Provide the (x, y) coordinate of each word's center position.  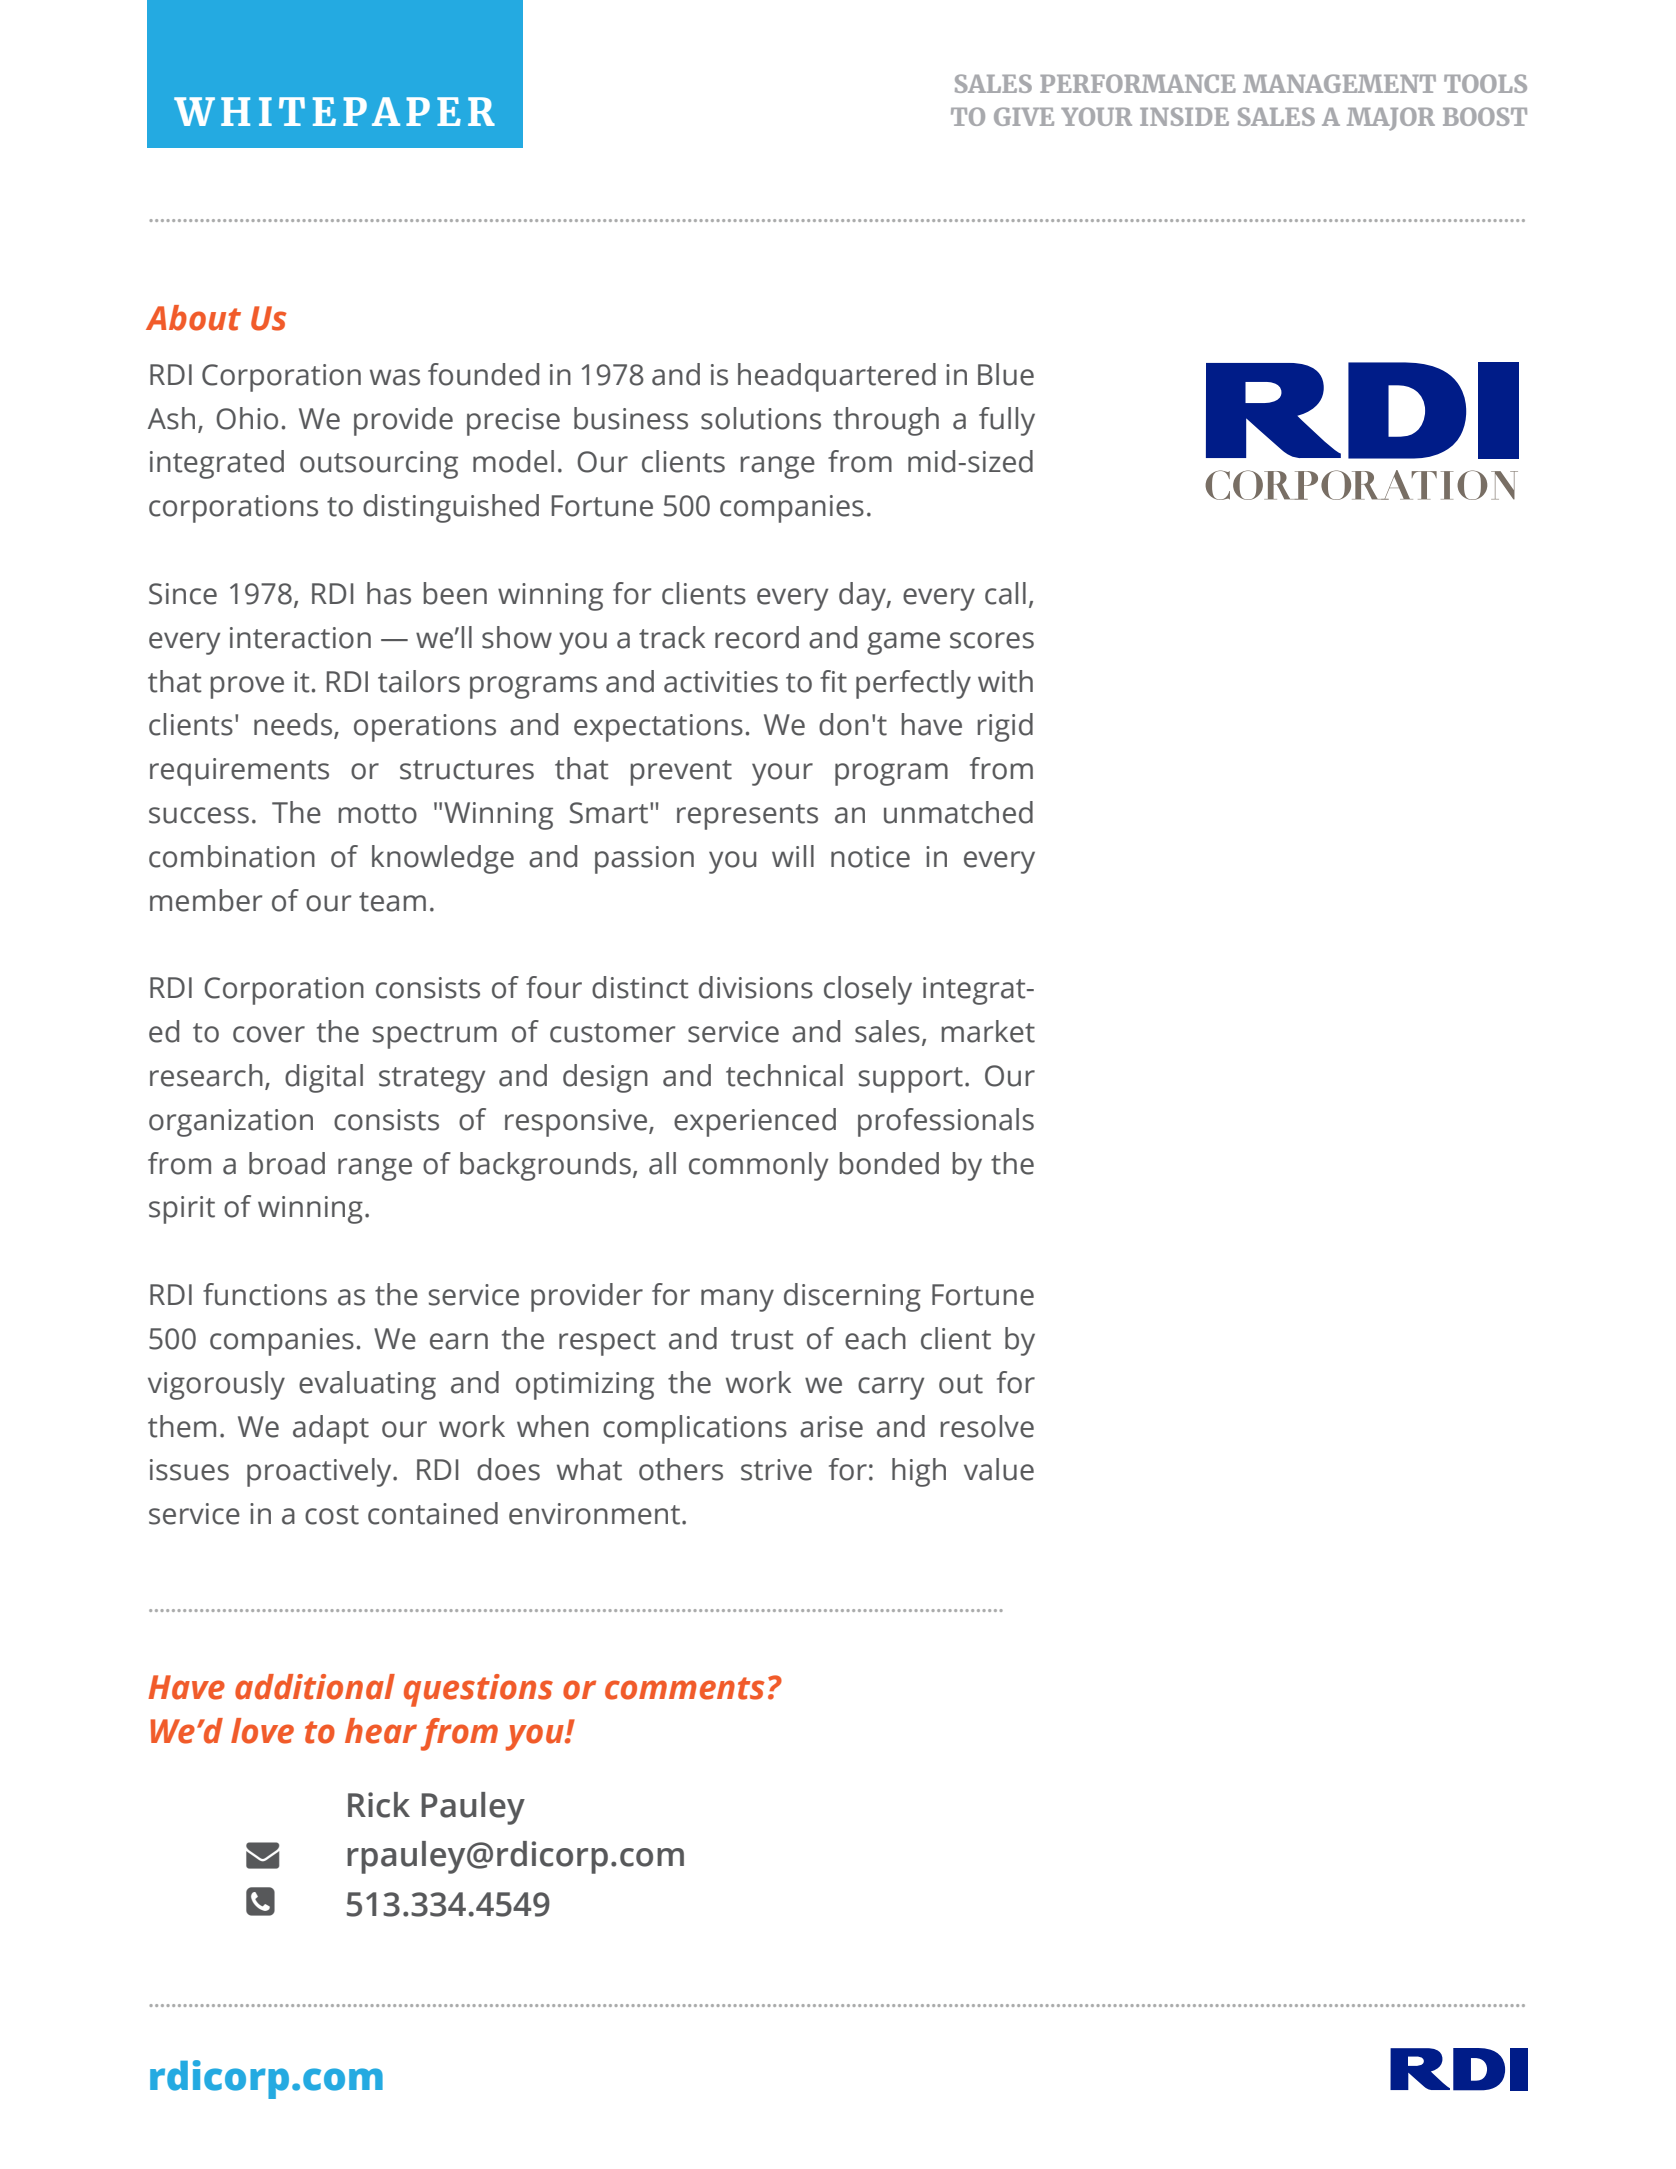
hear (381, 1731)
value (999, 1469)
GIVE (1024, 116)
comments (685, 1688)
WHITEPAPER (334, 111)
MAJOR (1391, 119)
